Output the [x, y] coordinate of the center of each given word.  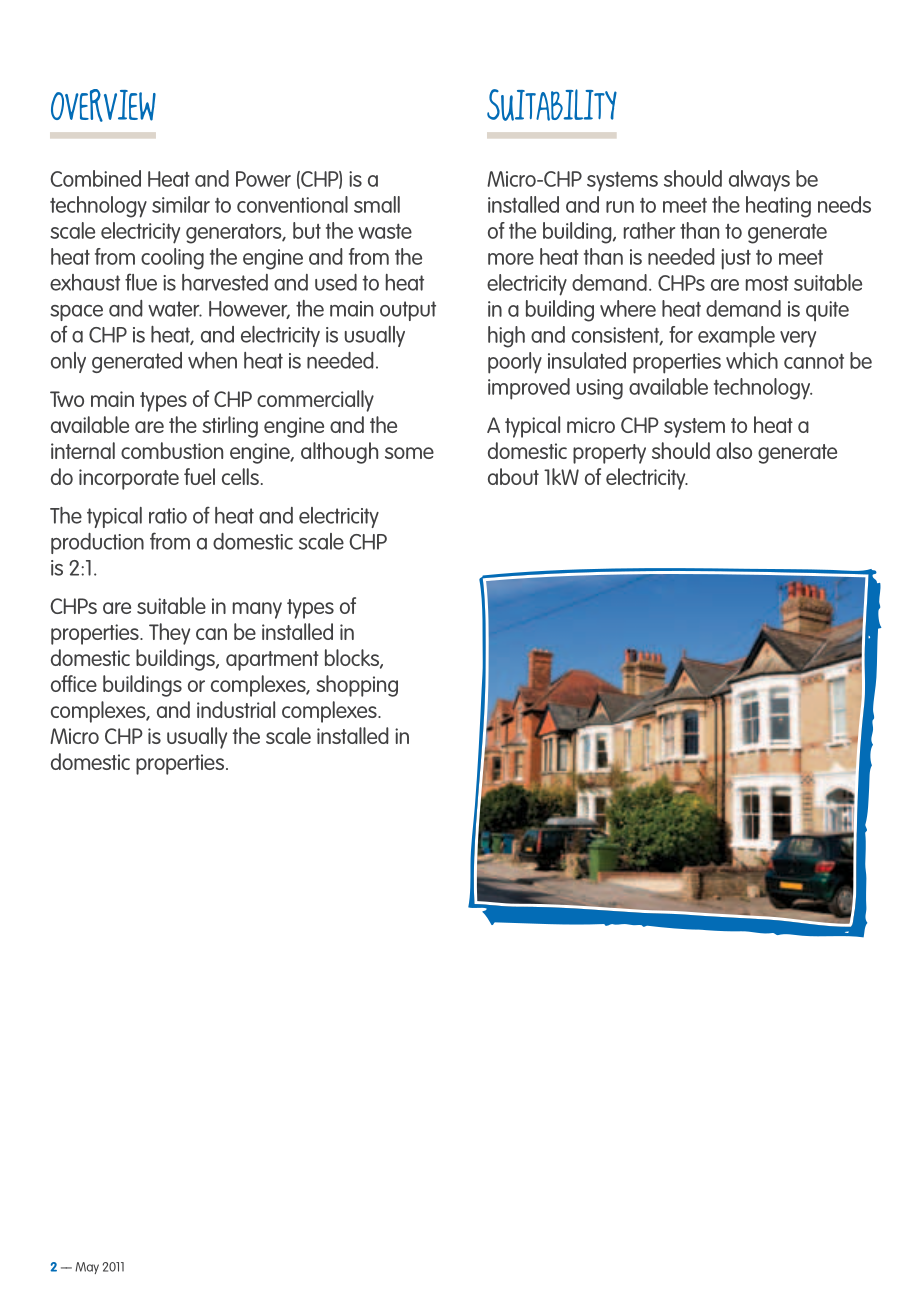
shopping [357, 686]
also [734, 450]
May [87, 1268]
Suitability [552, 105]
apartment [272, 661]
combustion [172, 450]
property [609, 454]
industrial [236, 709]
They [169, 634]
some [409, 453]
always [759, 181]
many [257, 610]
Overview [103, 105]
